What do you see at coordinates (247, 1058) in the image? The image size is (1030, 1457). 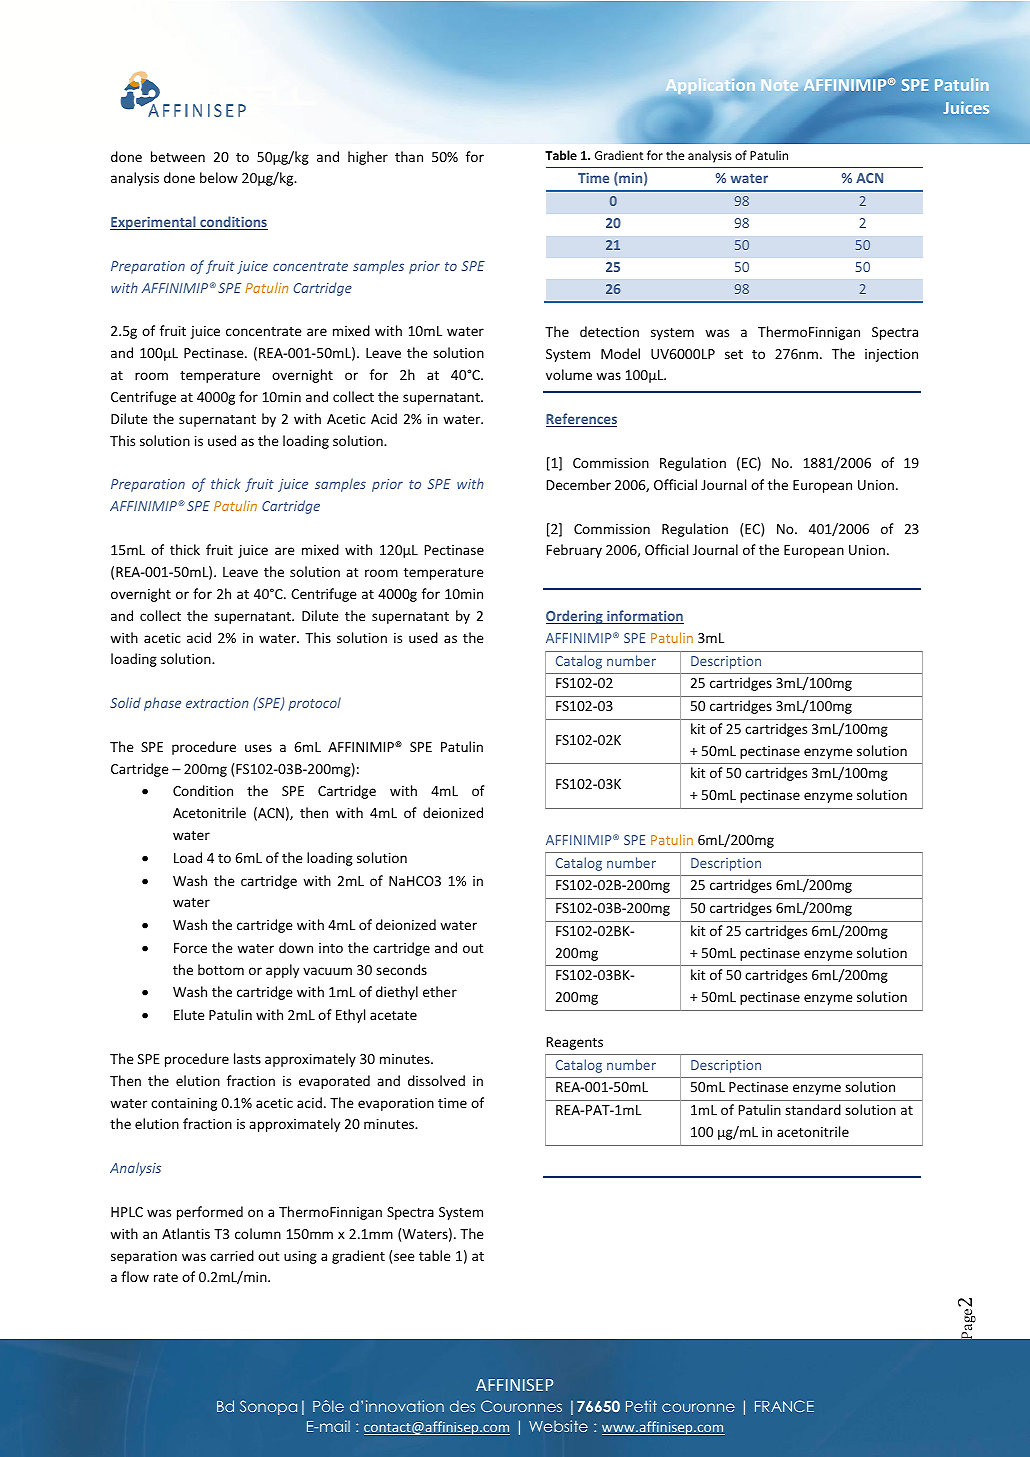 I see `lasts` at bounding box center [247, 1058].
